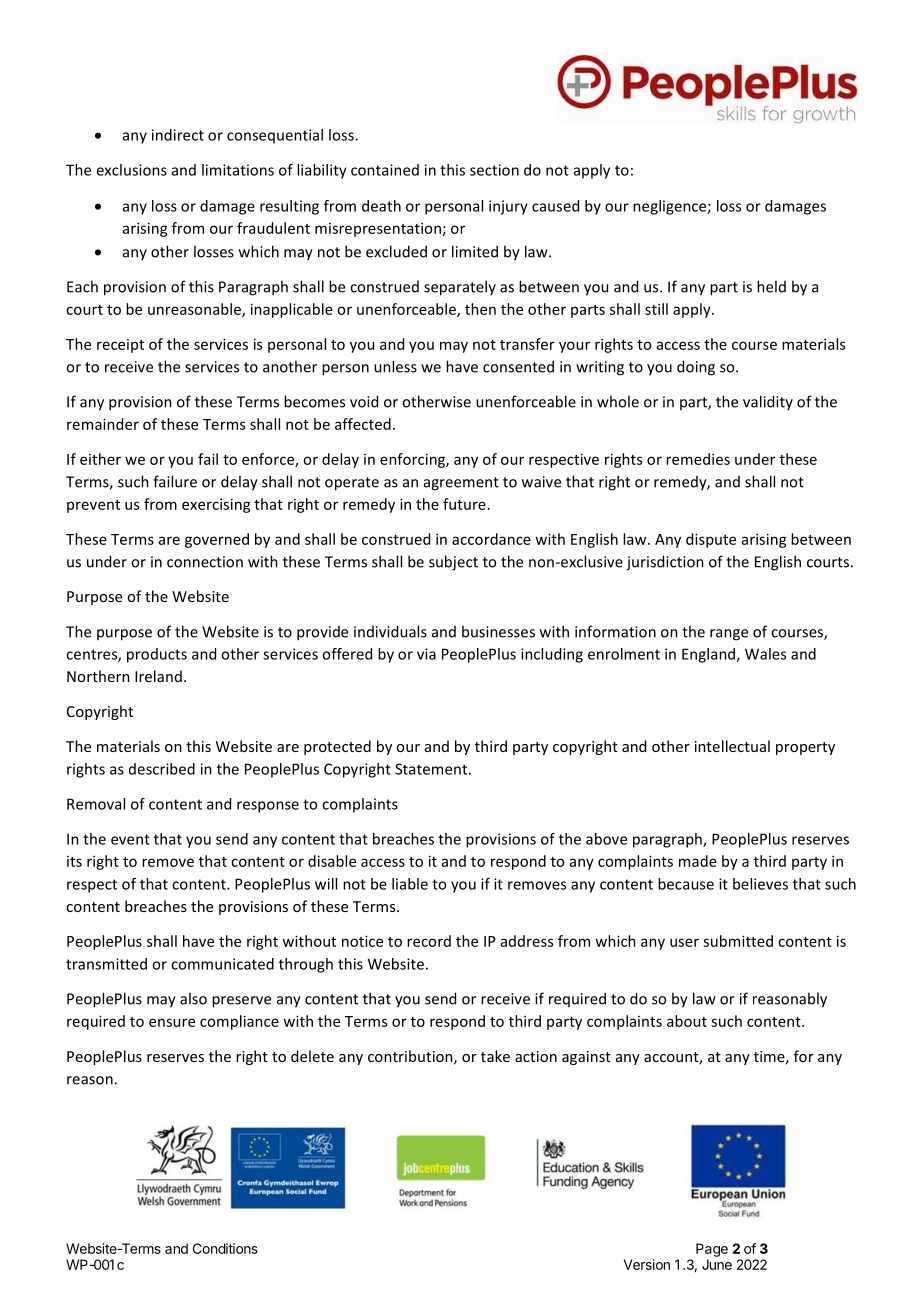 The width and height of the image is (924, 1308). What do you see at coordinates (712, 1250) in the image?
I see `Page` at bounding box center [712, 1250].
